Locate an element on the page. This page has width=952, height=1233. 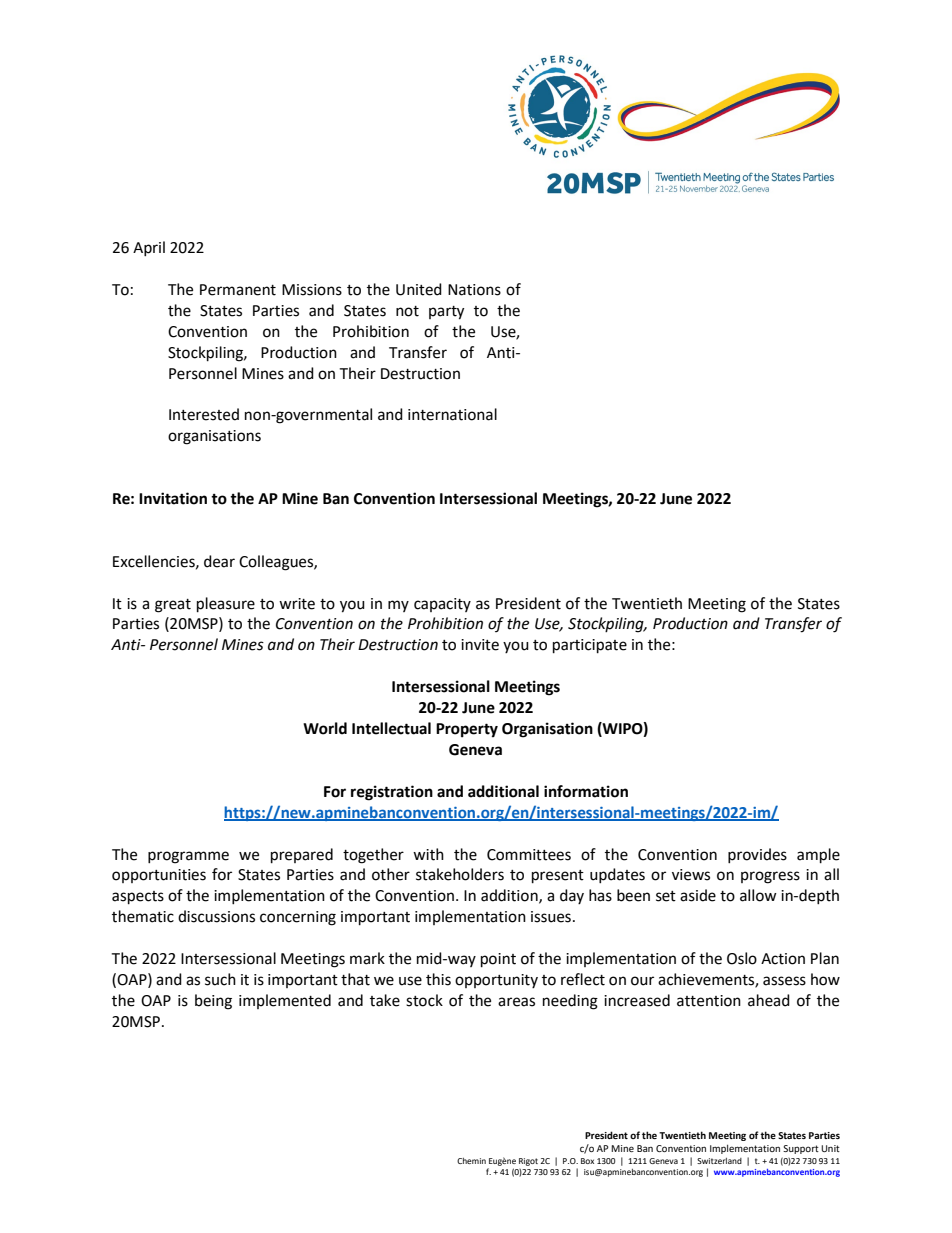
Switzerland is located at coordinates (719, 1161).
